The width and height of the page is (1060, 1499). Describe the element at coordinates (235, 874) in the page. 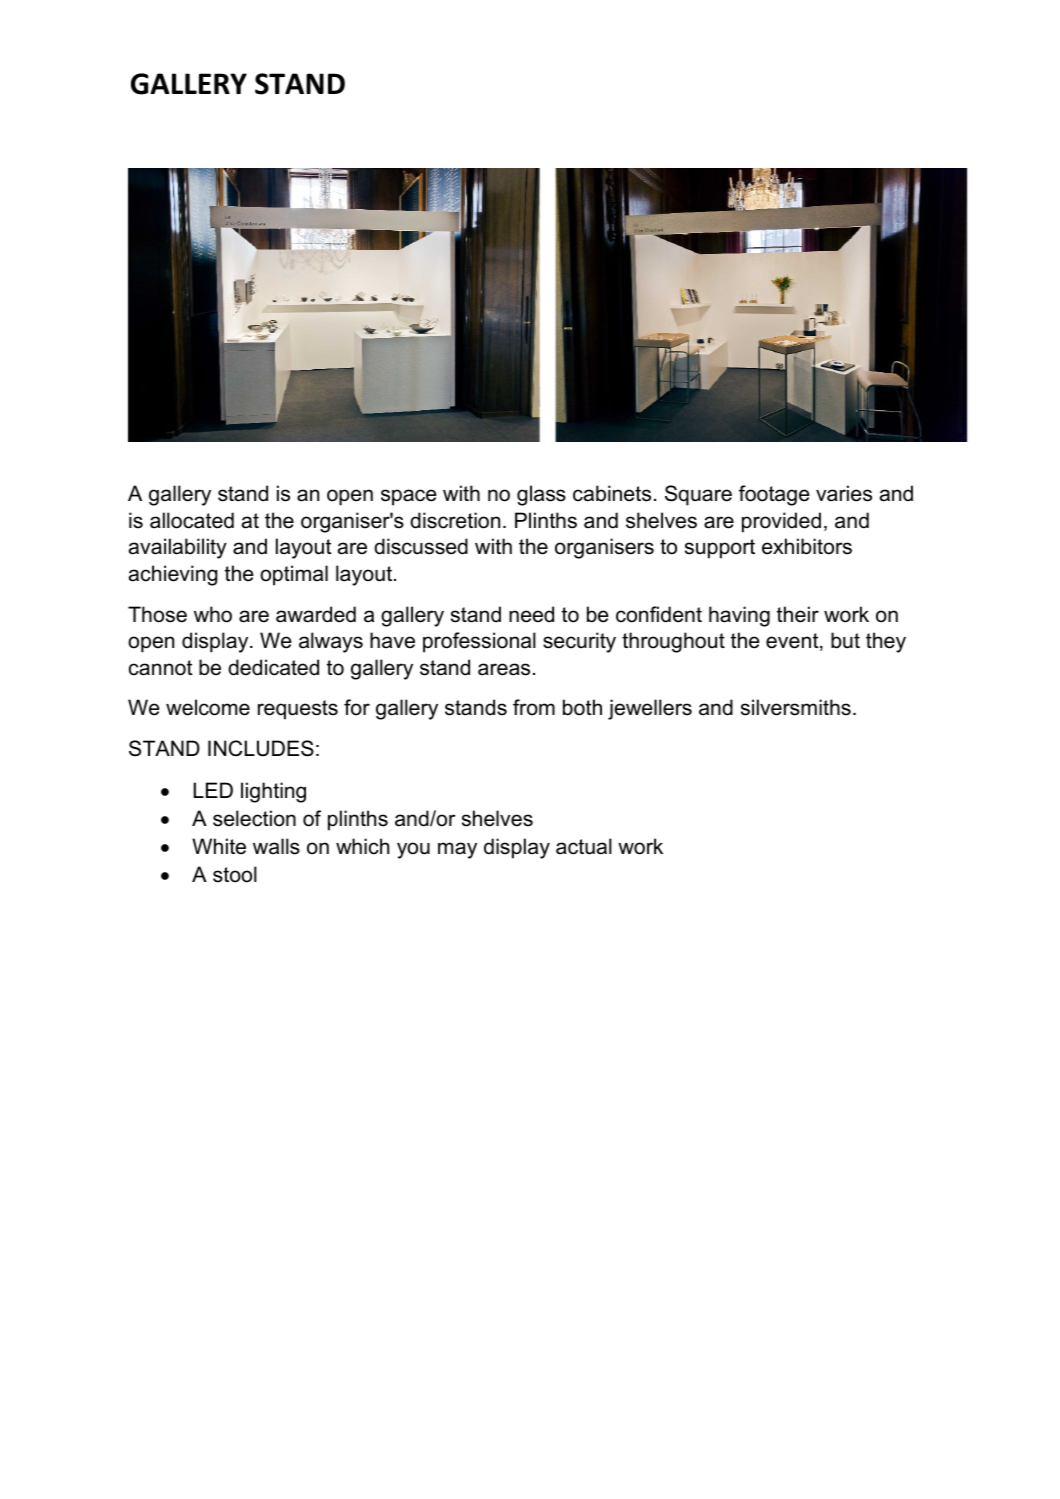

I see `stool` at that location.
